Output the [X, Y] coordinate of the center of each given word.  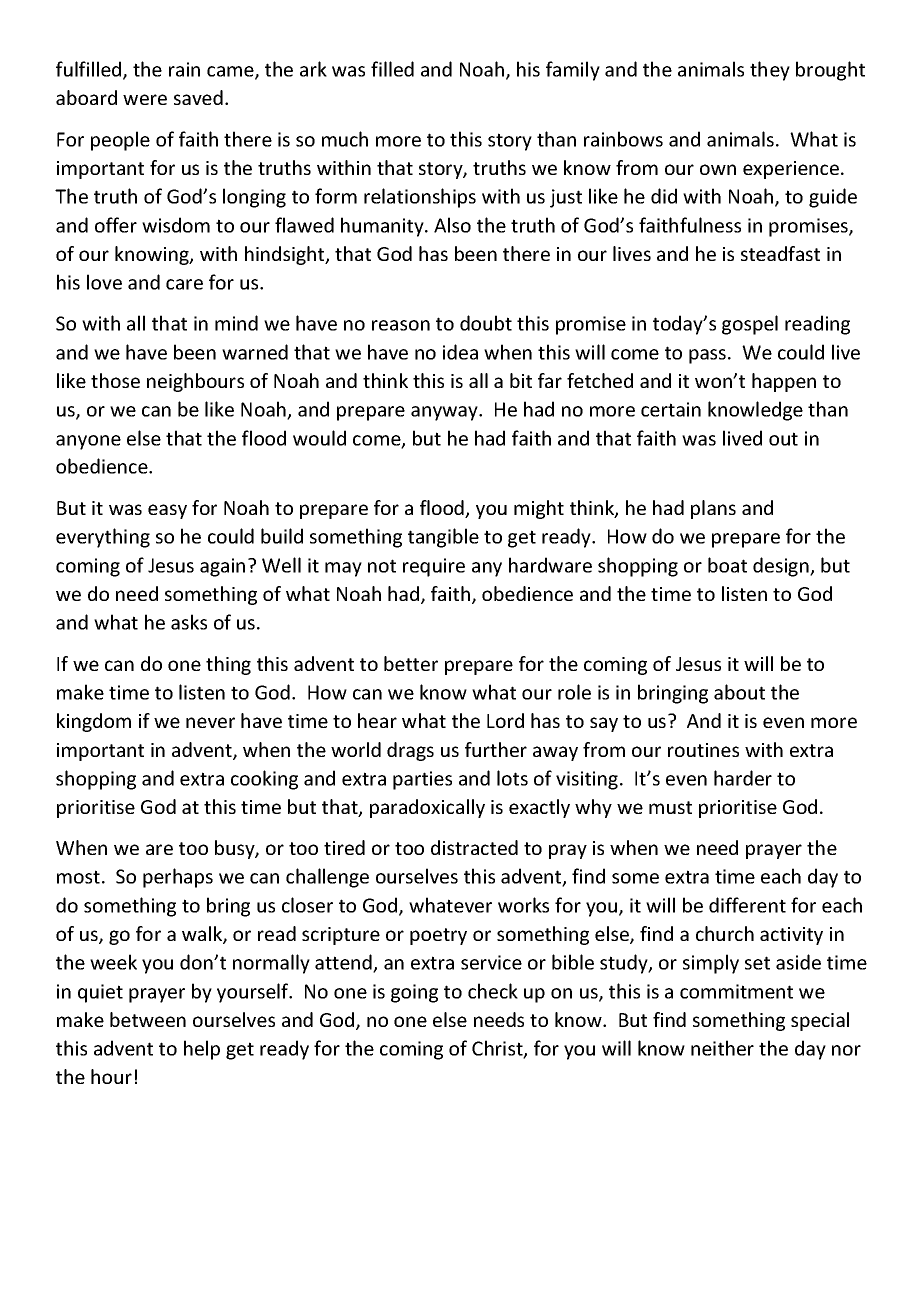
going [414, 993]
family [573, 71]
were [145, 99]
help [202, 1050]
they [770, 71]
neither [722, 1048]
